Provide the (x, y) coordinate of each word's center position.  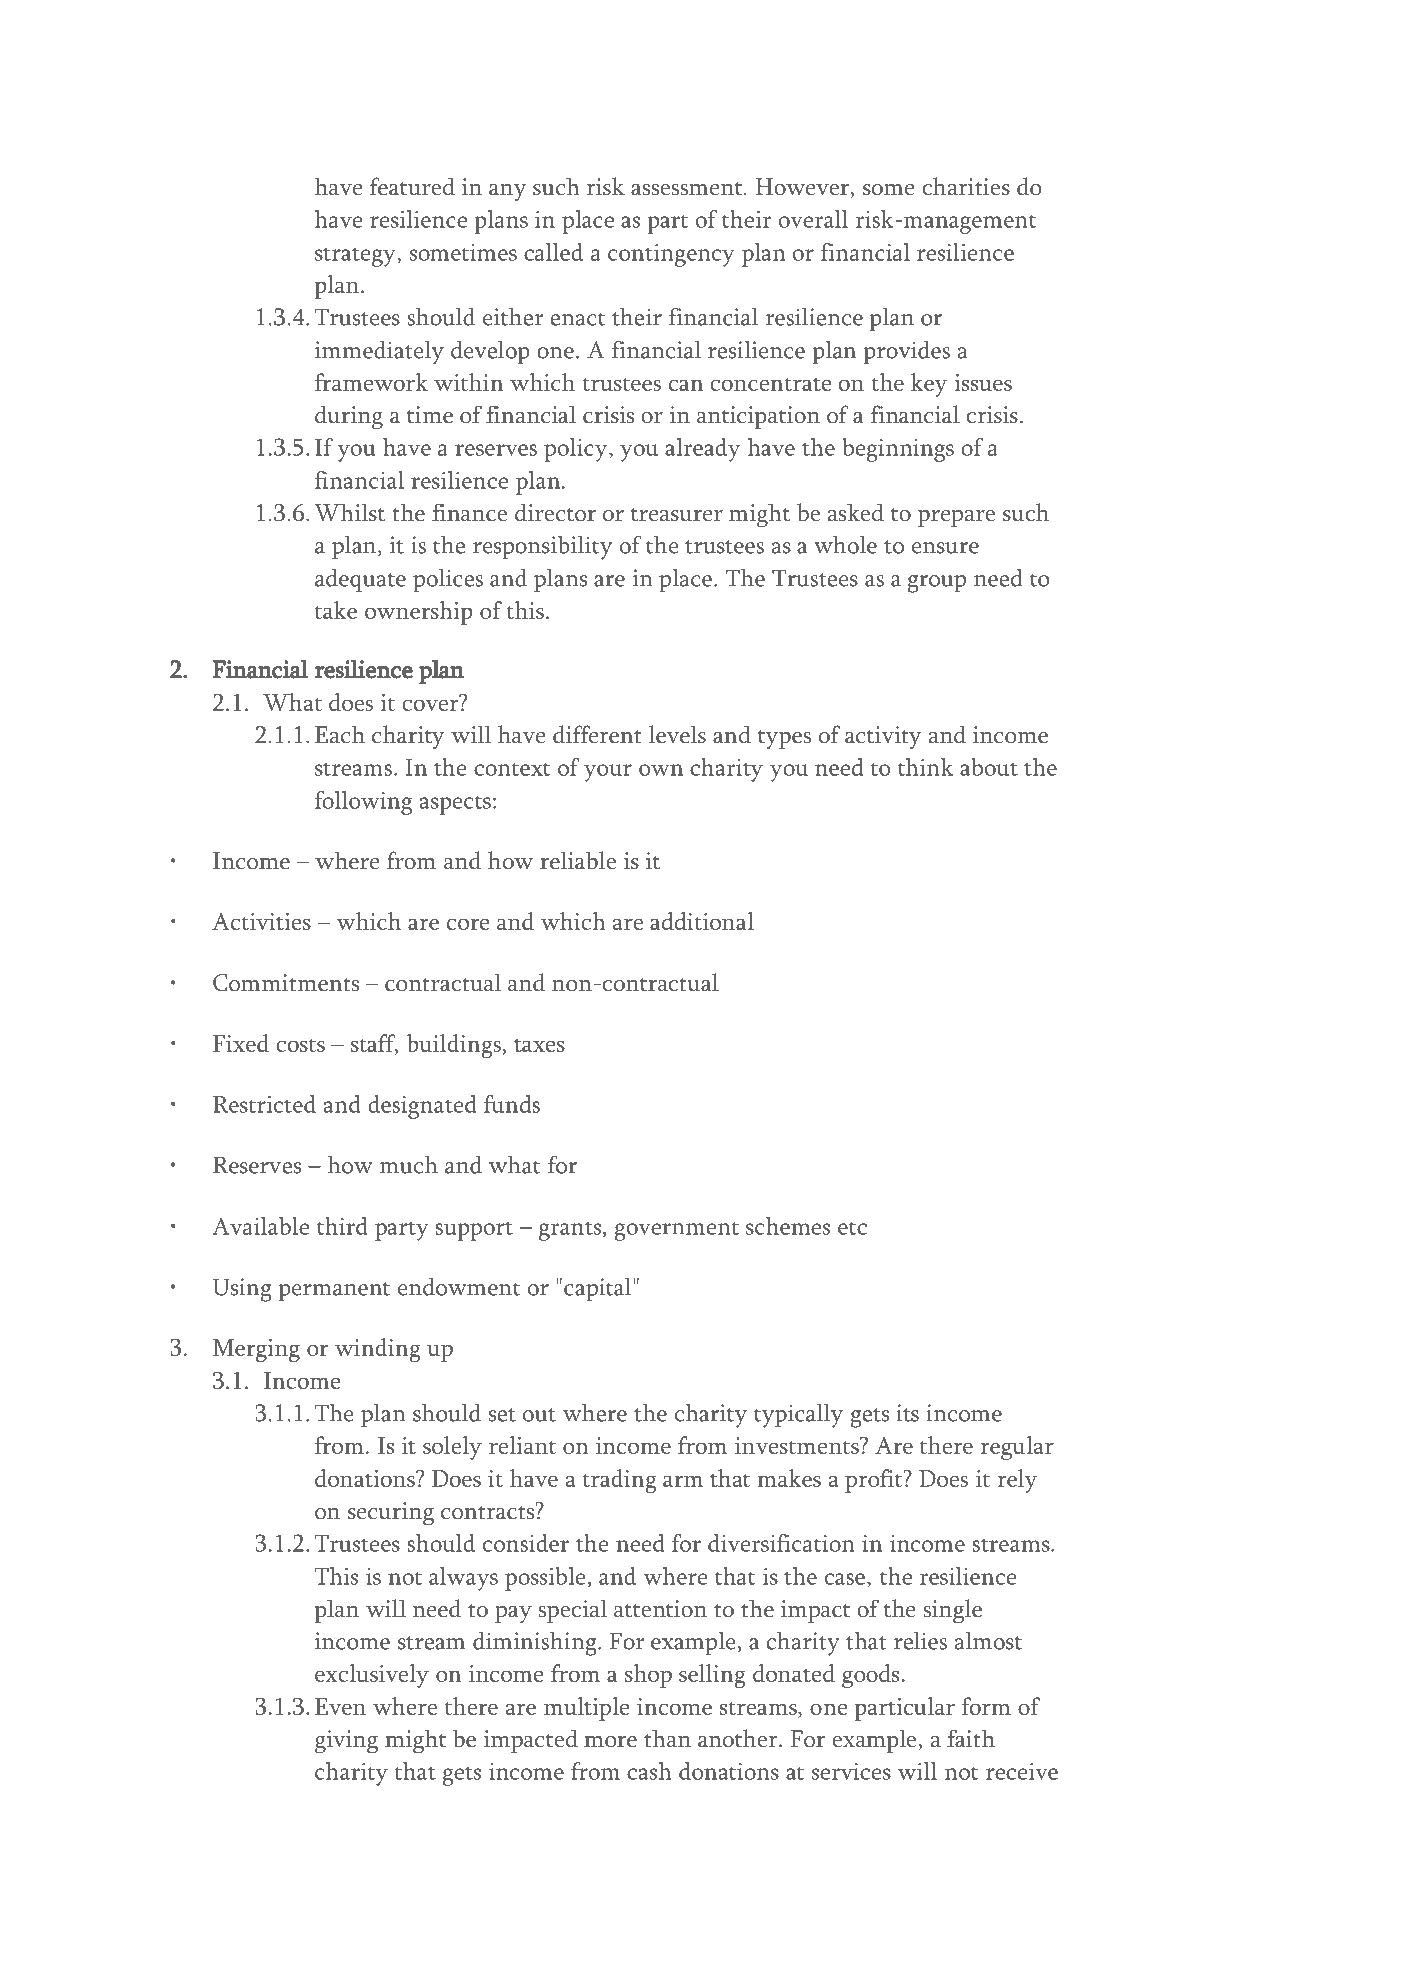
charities (966, 186)
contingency (671, 255)
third (342, 1226)
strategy (356, 257)
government (676, 1231)
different (597, 734)
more (610, 1742)
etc (852, 1228)
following (363, 803)
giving (346, 1742)
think (926, 767)
